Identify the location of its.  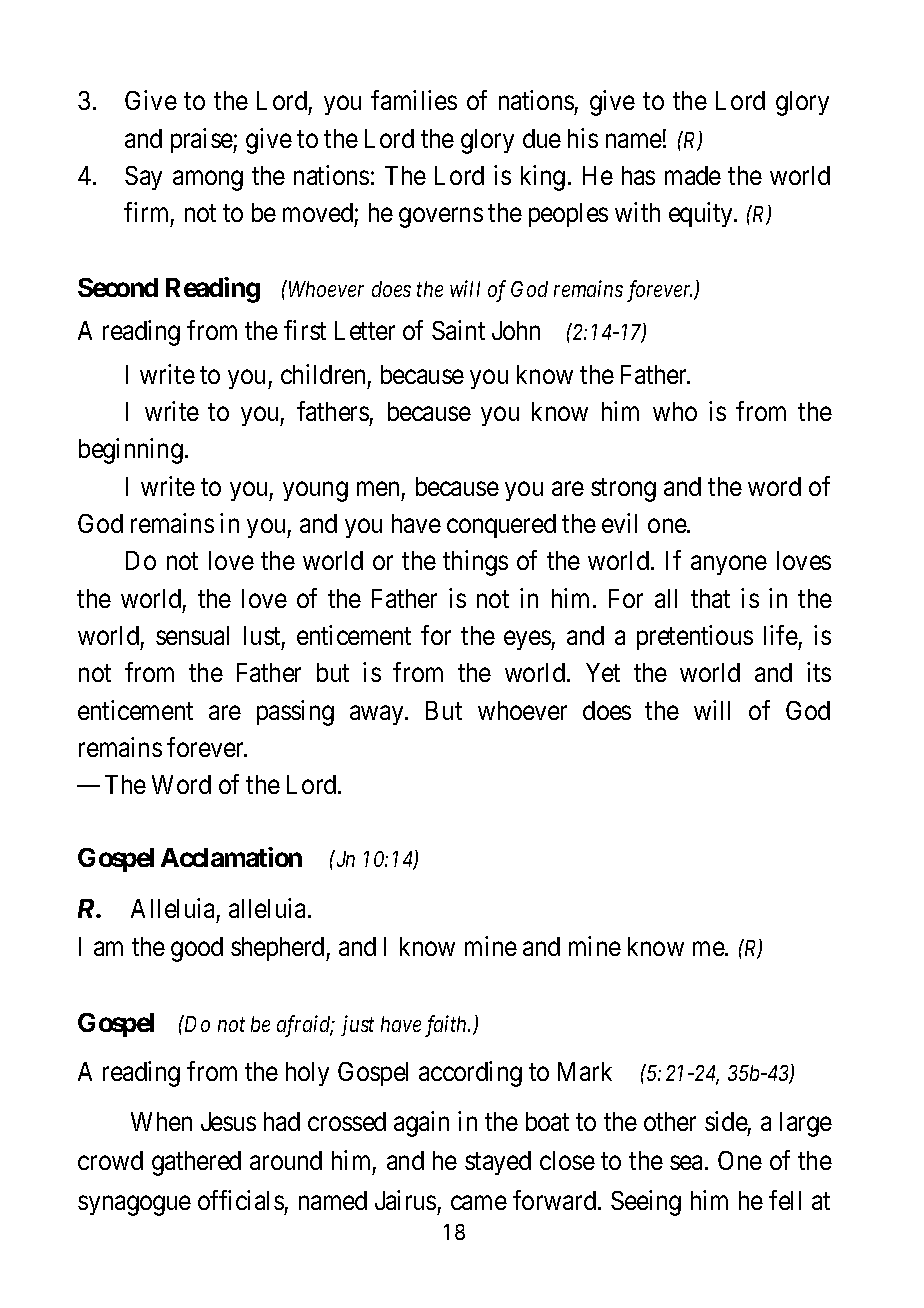
(819, 672).
